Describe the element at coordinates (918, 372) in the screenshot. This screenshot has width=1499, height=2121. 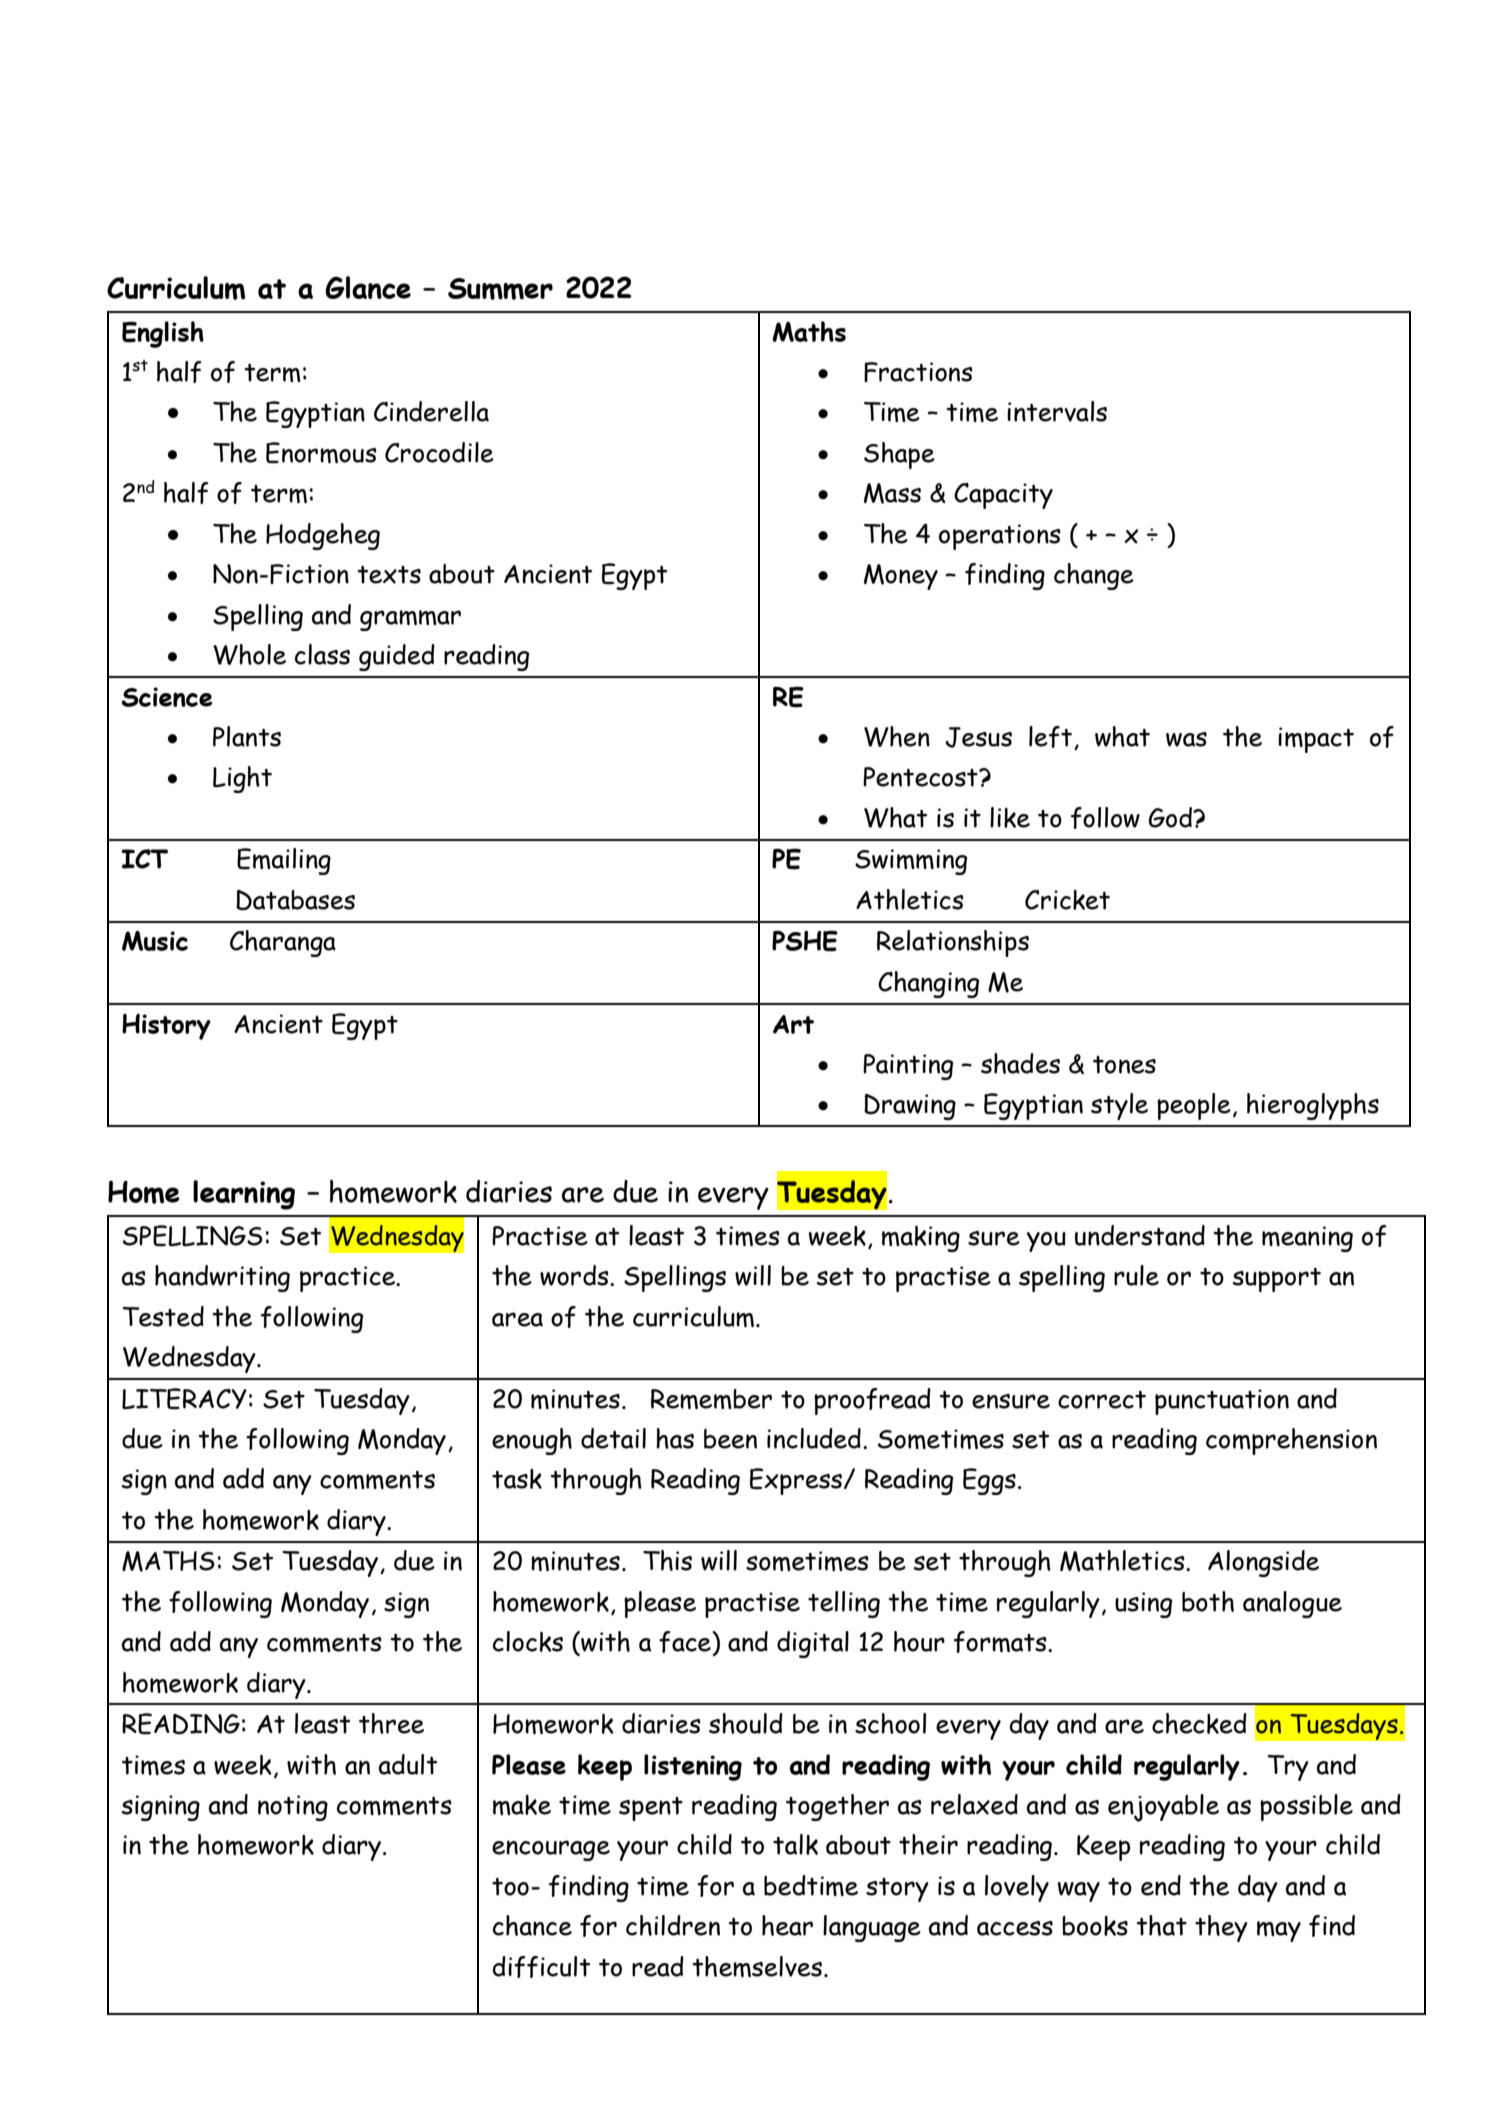
I see `Fractions` at that location.
